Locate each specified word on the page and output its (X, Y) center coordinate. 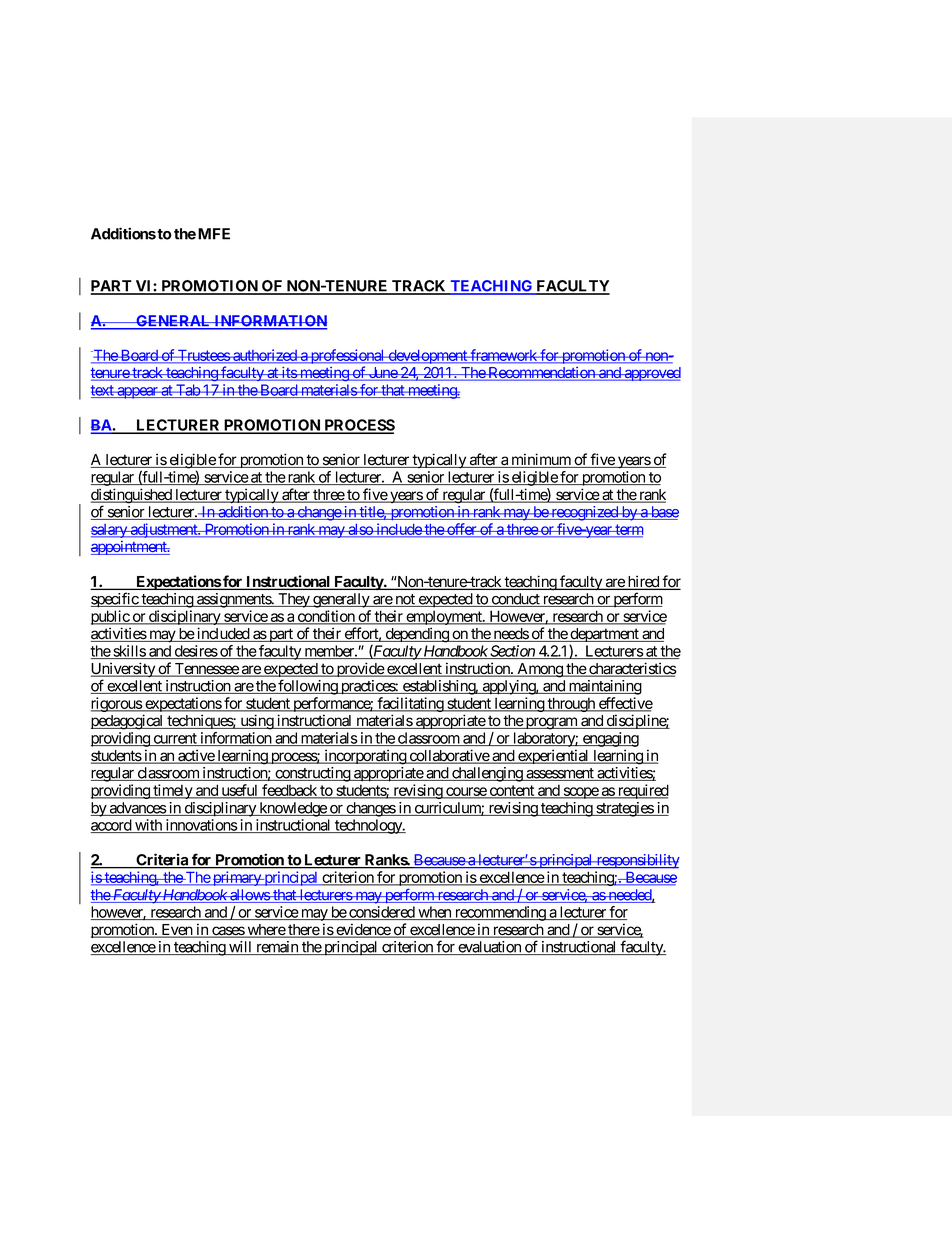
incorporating (365, 757)
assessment (560, 774)
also (360, 530)
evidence (363, 930)
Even (176, 931)
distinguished (132, 497)
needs (510, 635)
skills (129, 652)
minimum (541, 460)
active (196, 756)
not (405, 600)
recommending (500, 913)
